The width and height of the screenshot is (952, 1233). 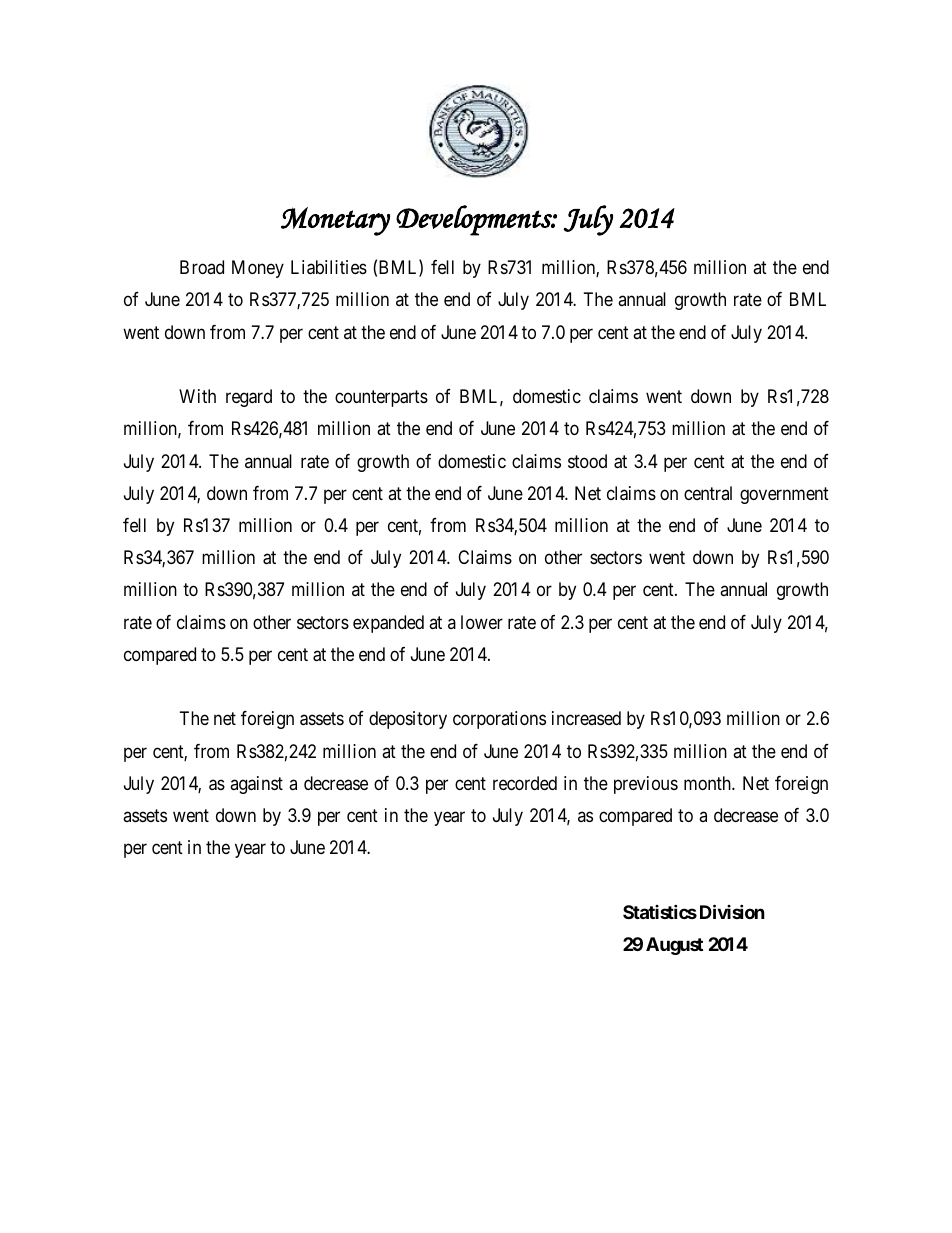 What do you see at coordinates (335, 221) in the screenshot?
I see `Monetary` at bounding box center [335, 221].
